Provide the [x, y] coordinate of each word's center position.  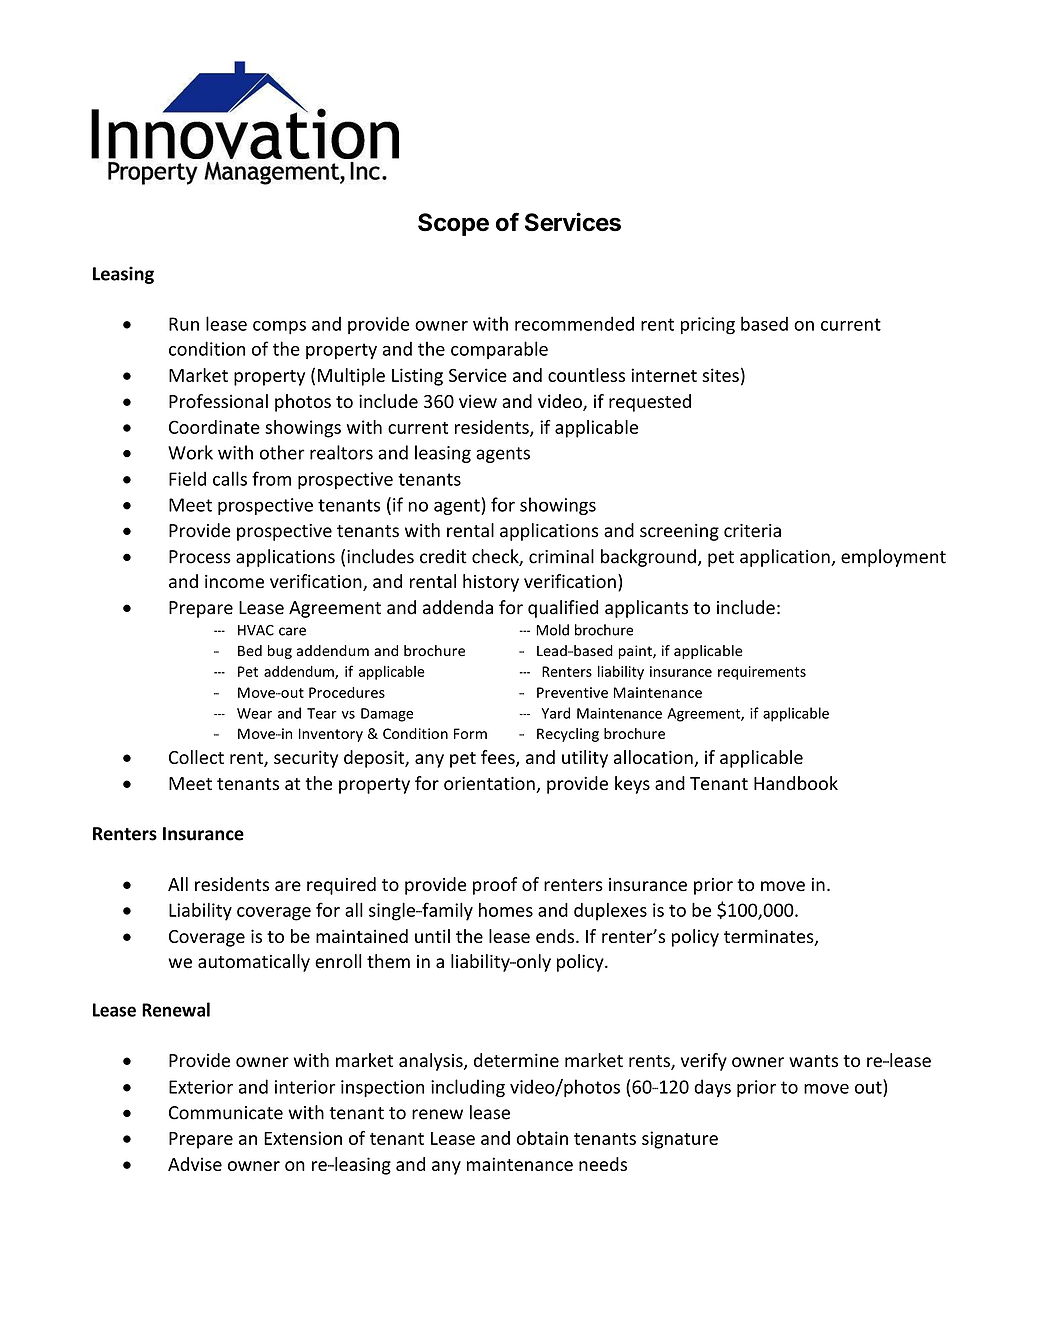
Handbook [796, 783]
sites [720, 375]
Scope [453, 224]
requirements [762, 673]
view [478, 401]
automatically [254, 963]
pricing [708, 326]
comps [279, 328]
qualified [563, 609]
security [306, 759]
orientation [490, 785]
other [282, 452]
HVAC [256, 630]
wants [813, 1061]
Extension [303, 1138]
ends [556, 936]
